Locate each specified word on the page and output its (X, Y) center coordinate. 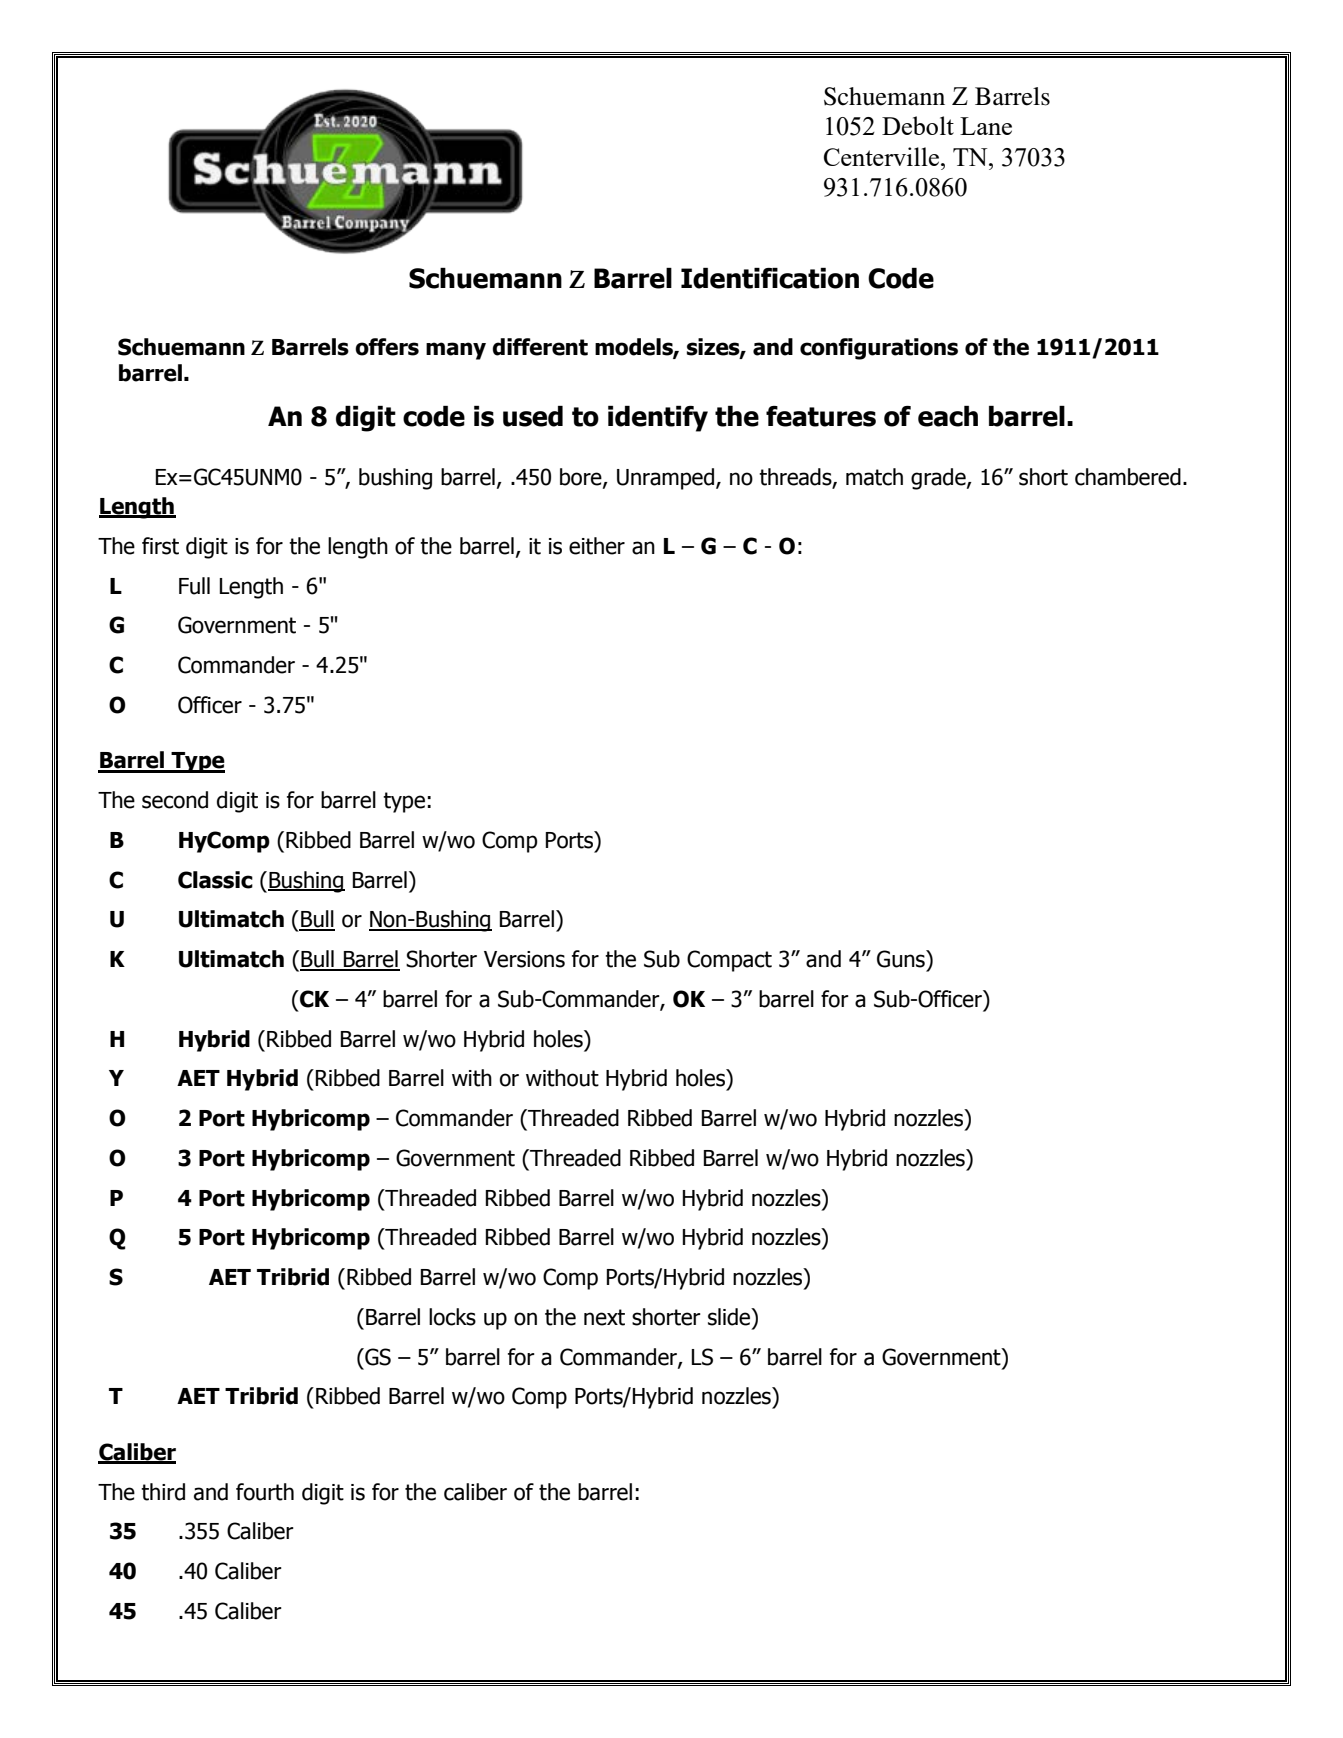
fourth (265, 1492)
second (175, 800)
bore (582, 478)
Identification (770, 278)
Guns (902, 959)
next (604, 1317)
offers (387, 347)
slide (730, 1317)
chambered (1128, 477)
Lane (986, 126)
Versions (524, 959)
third (163, 1492)
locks (452, 1317)
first (160, 546)
